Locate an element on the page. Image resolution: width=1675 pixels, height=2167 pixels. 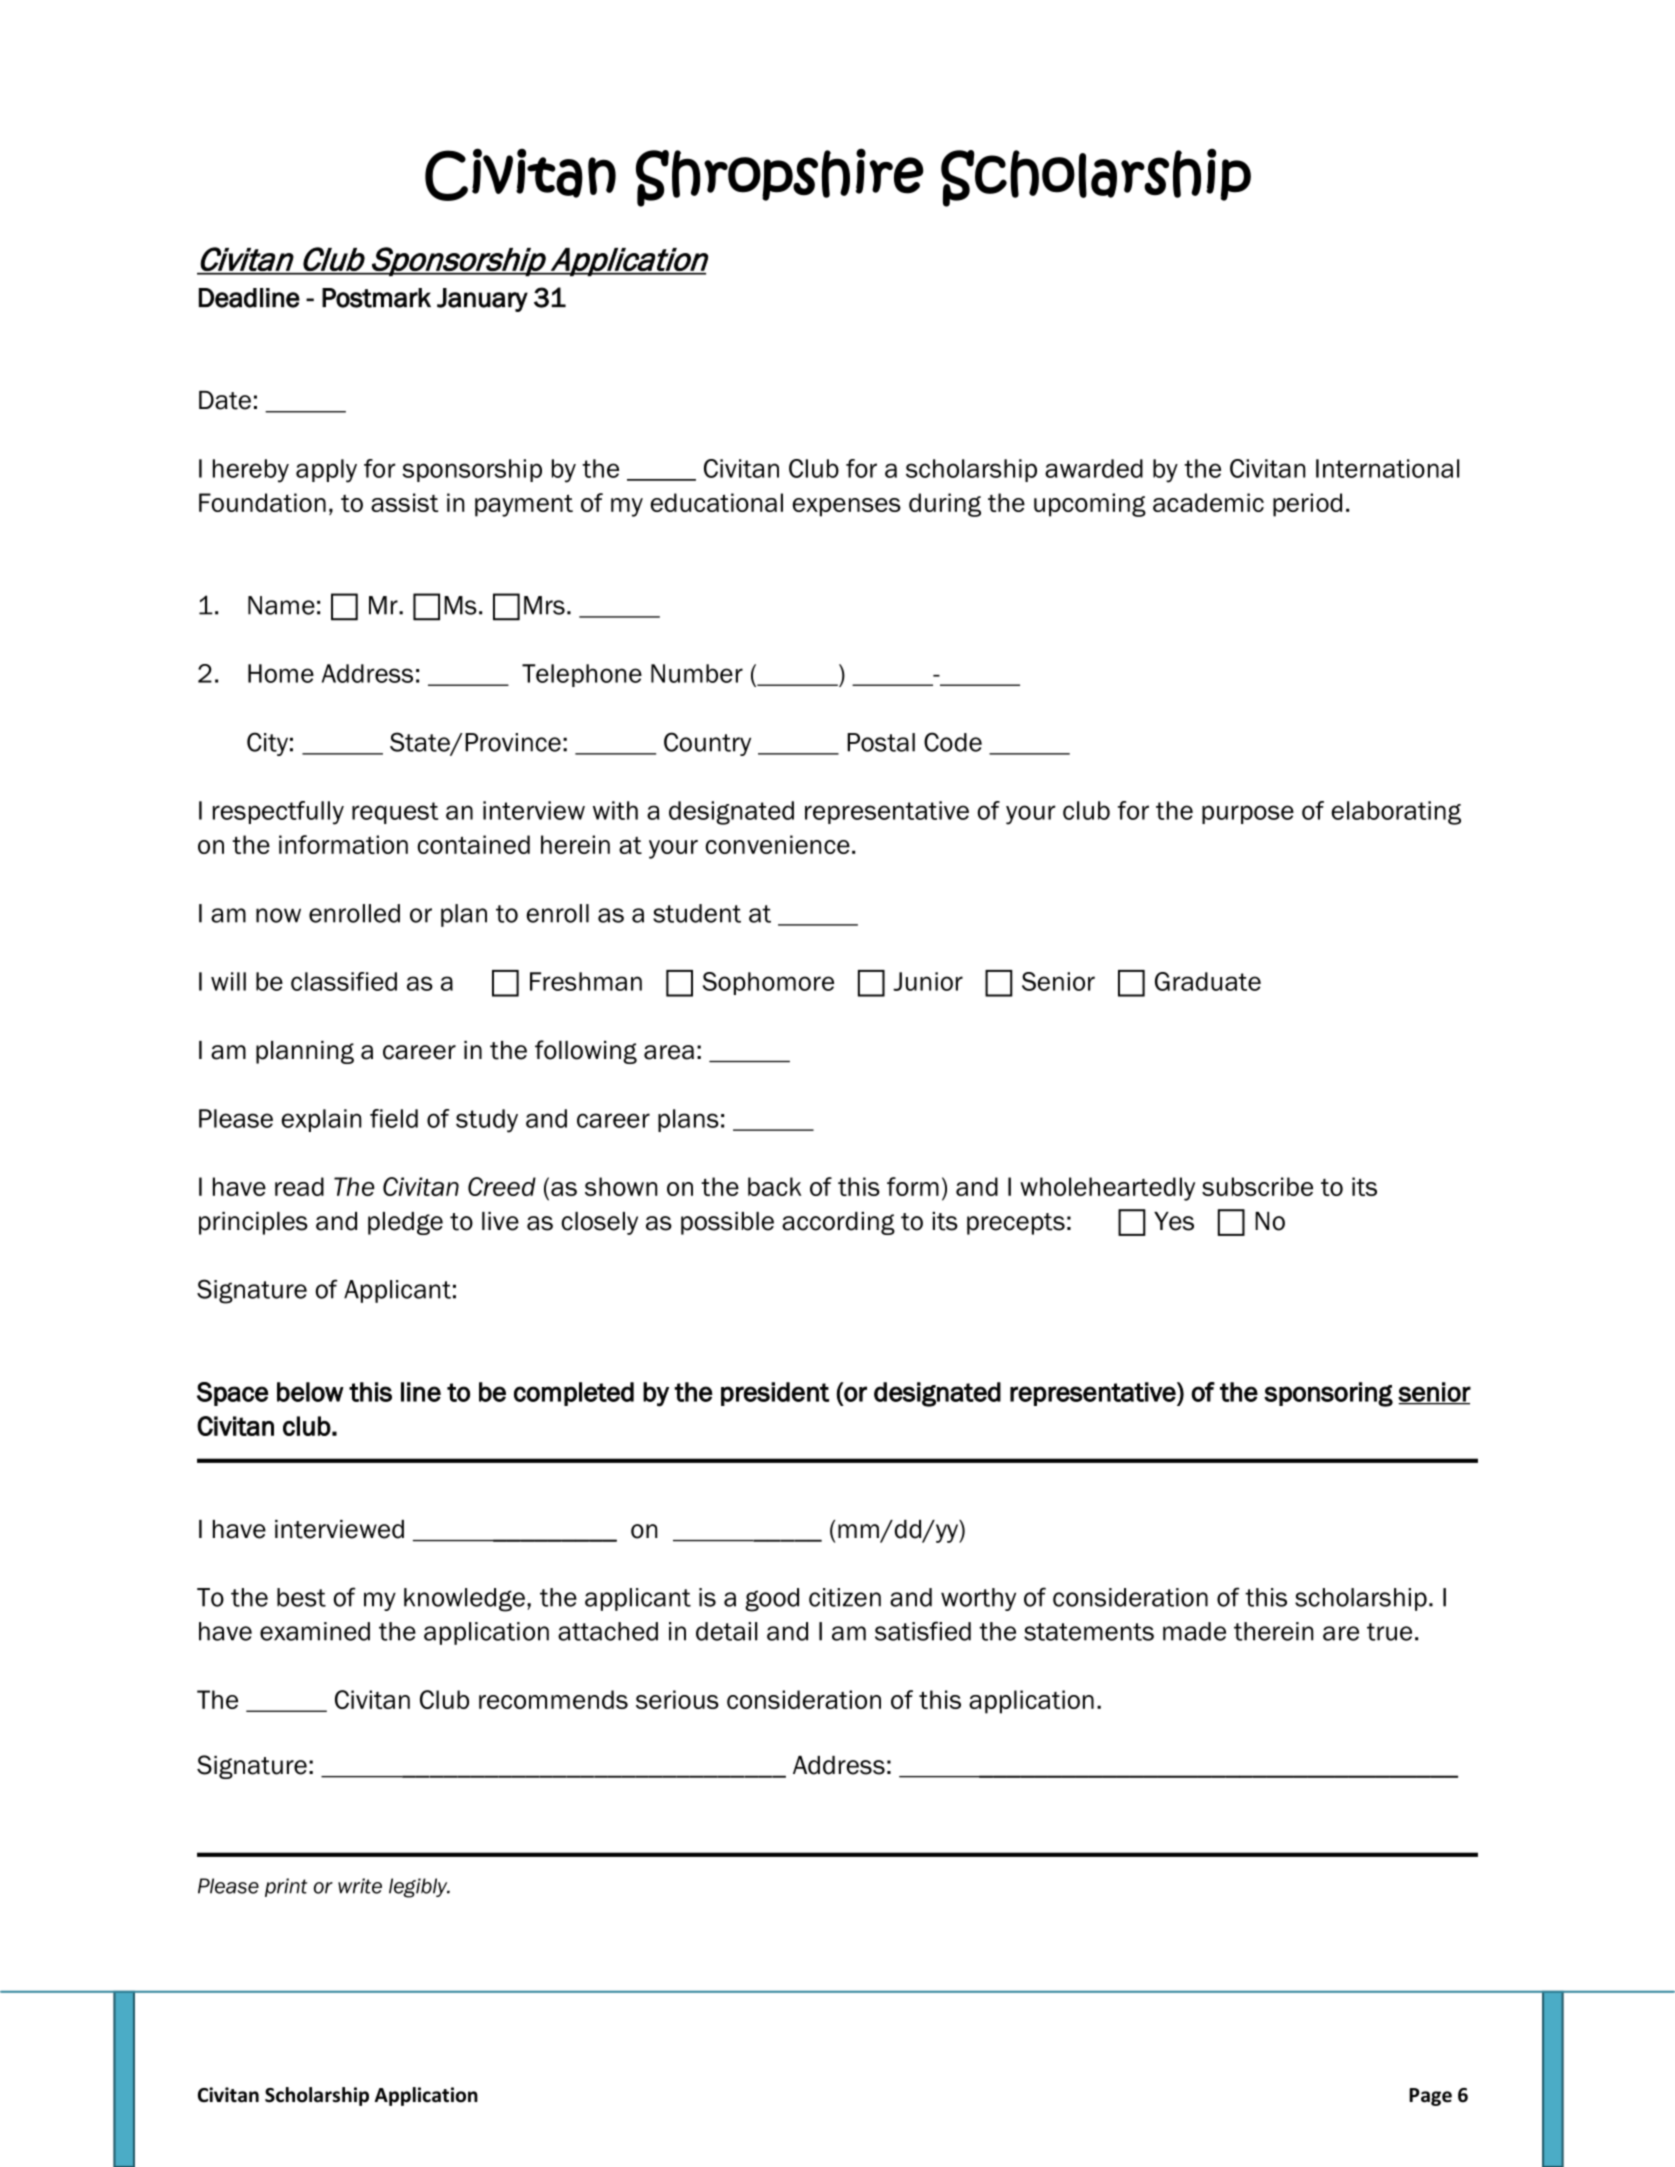
Shropshire is located at coordinates (780, 177).
